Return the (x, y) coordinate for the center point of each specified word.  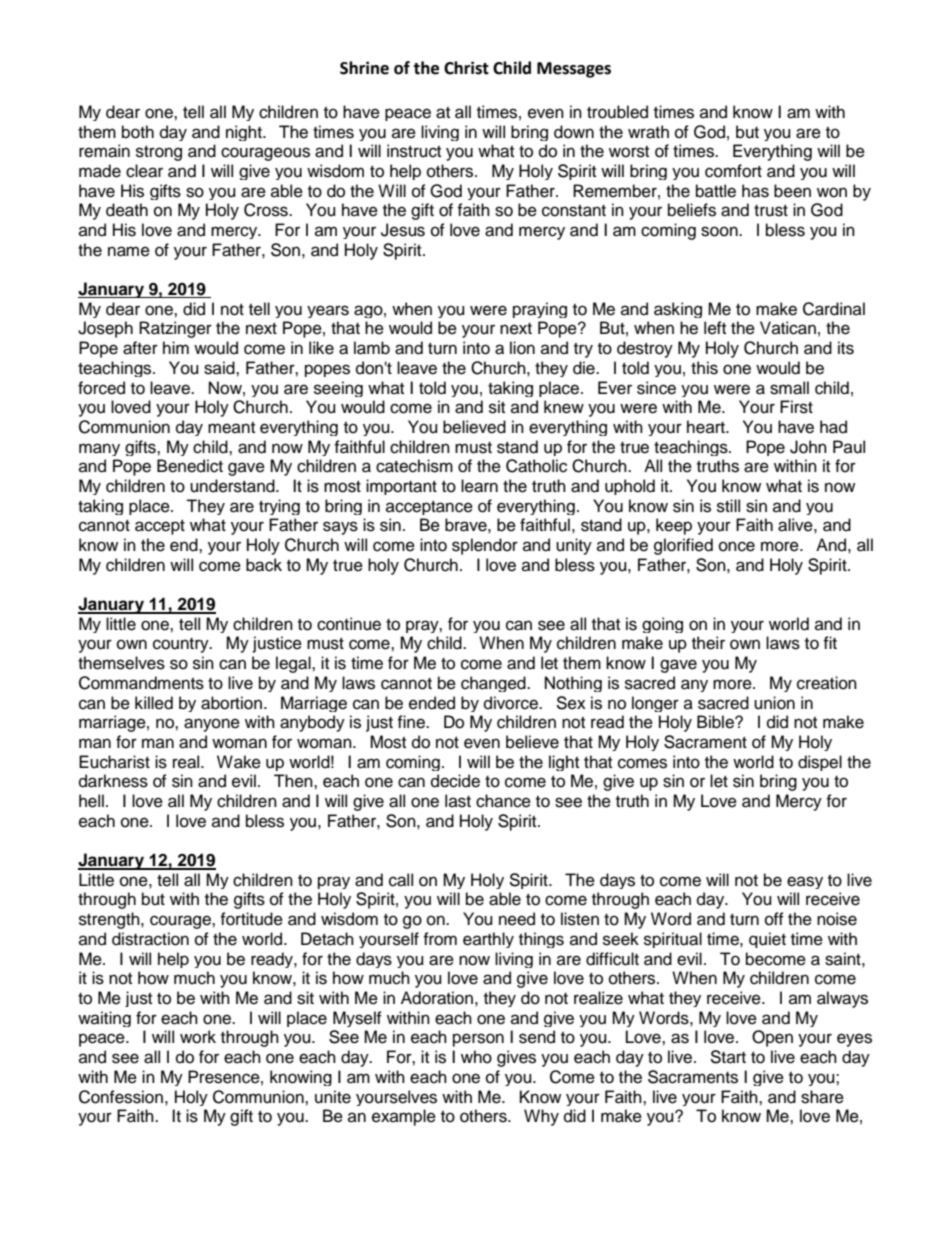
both (138, 132)
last (458, 801)
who (476, 1057)
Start (728, 1057)
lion (522, 348)
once (737, 546)
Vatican (788, 328)
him (176, 347)
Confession (121, 1097)
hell (91, 801)
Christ (466, 68)
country (182, 645)
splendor (485, 546)
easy (805, 882)
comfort (733, 171)
